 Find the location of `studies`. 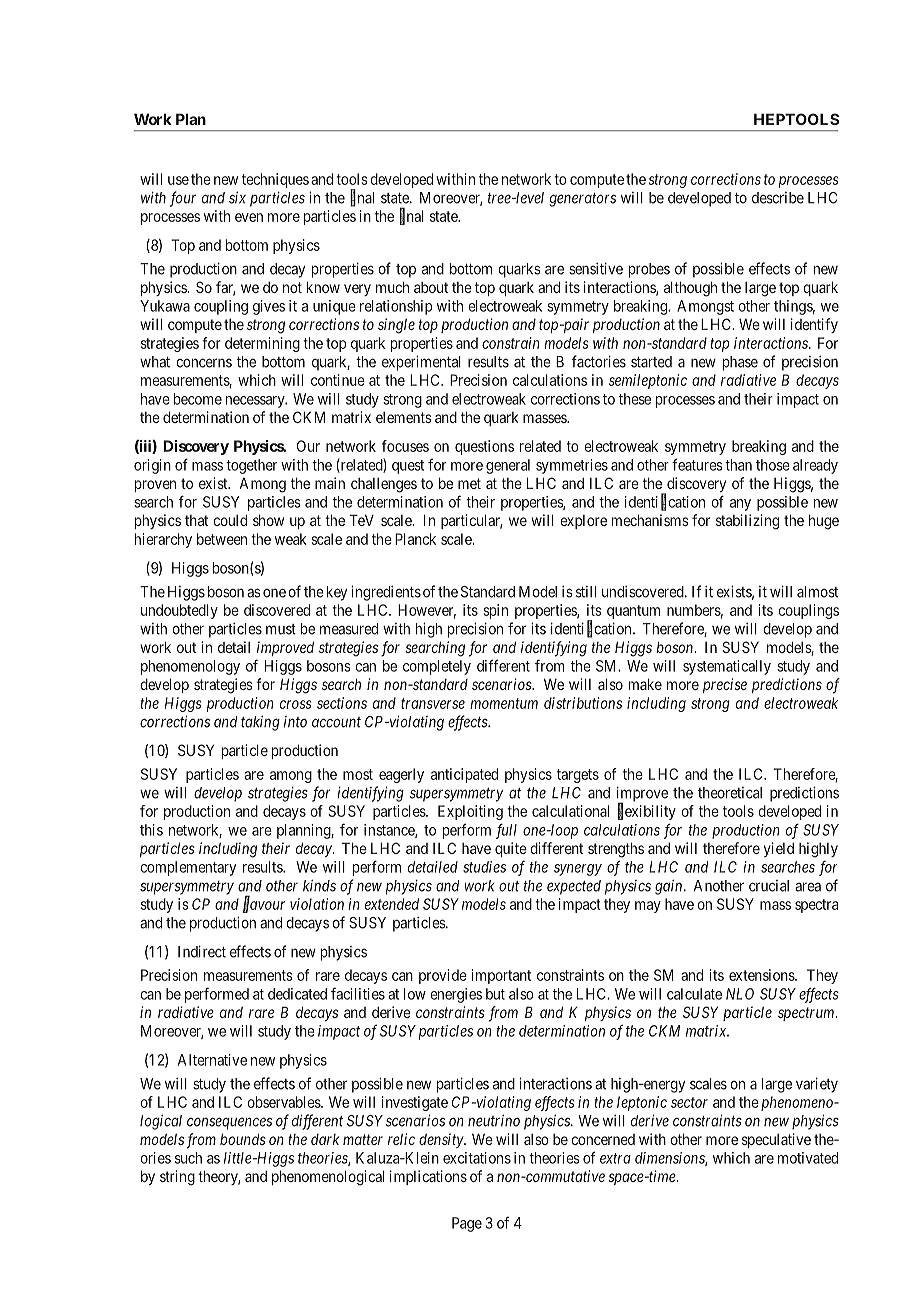

studies is located at coordinates (484, 867).
